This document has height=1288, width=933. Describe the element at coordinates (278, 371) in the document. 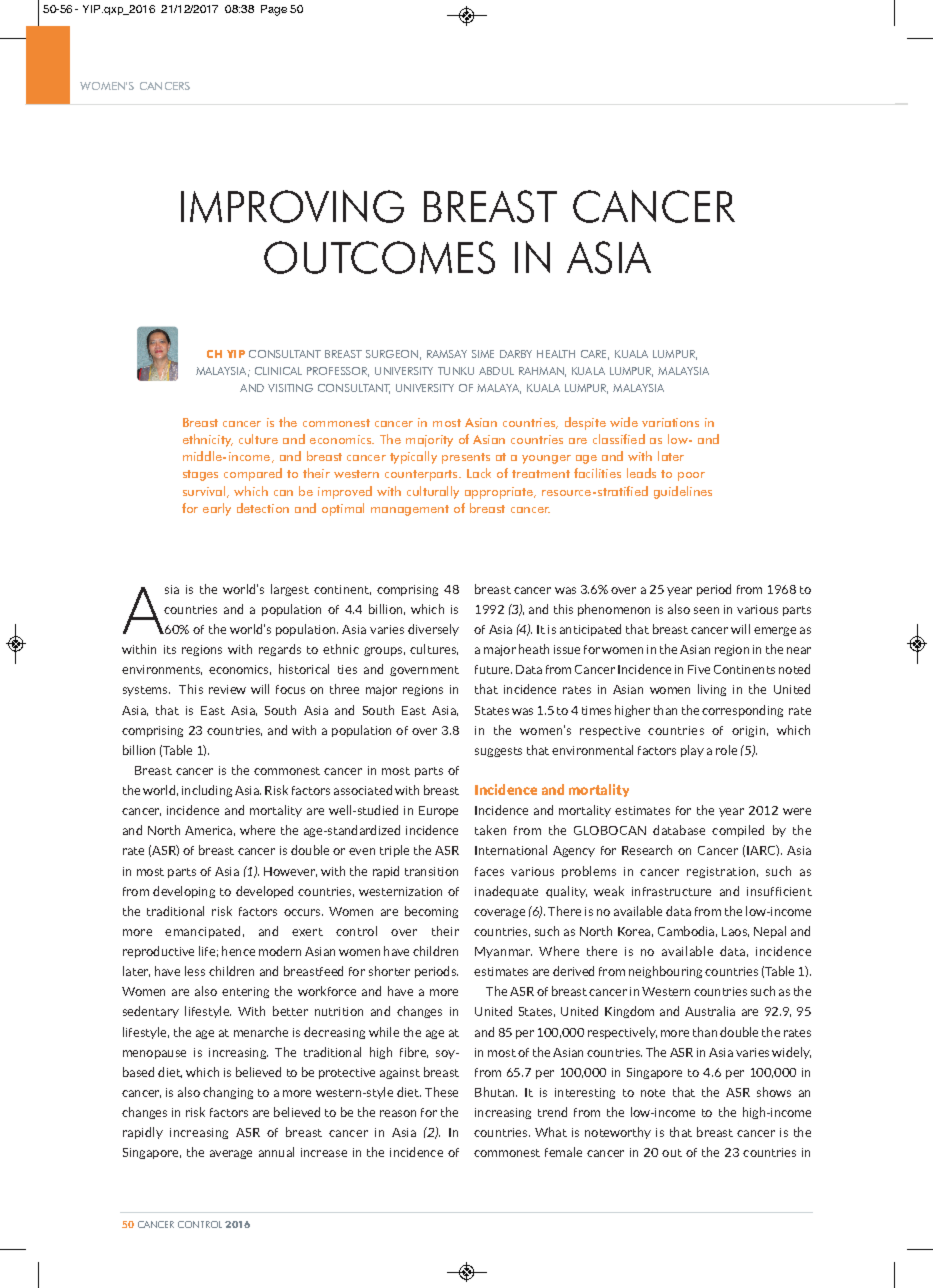

I see `CLINICAL` at that location.
